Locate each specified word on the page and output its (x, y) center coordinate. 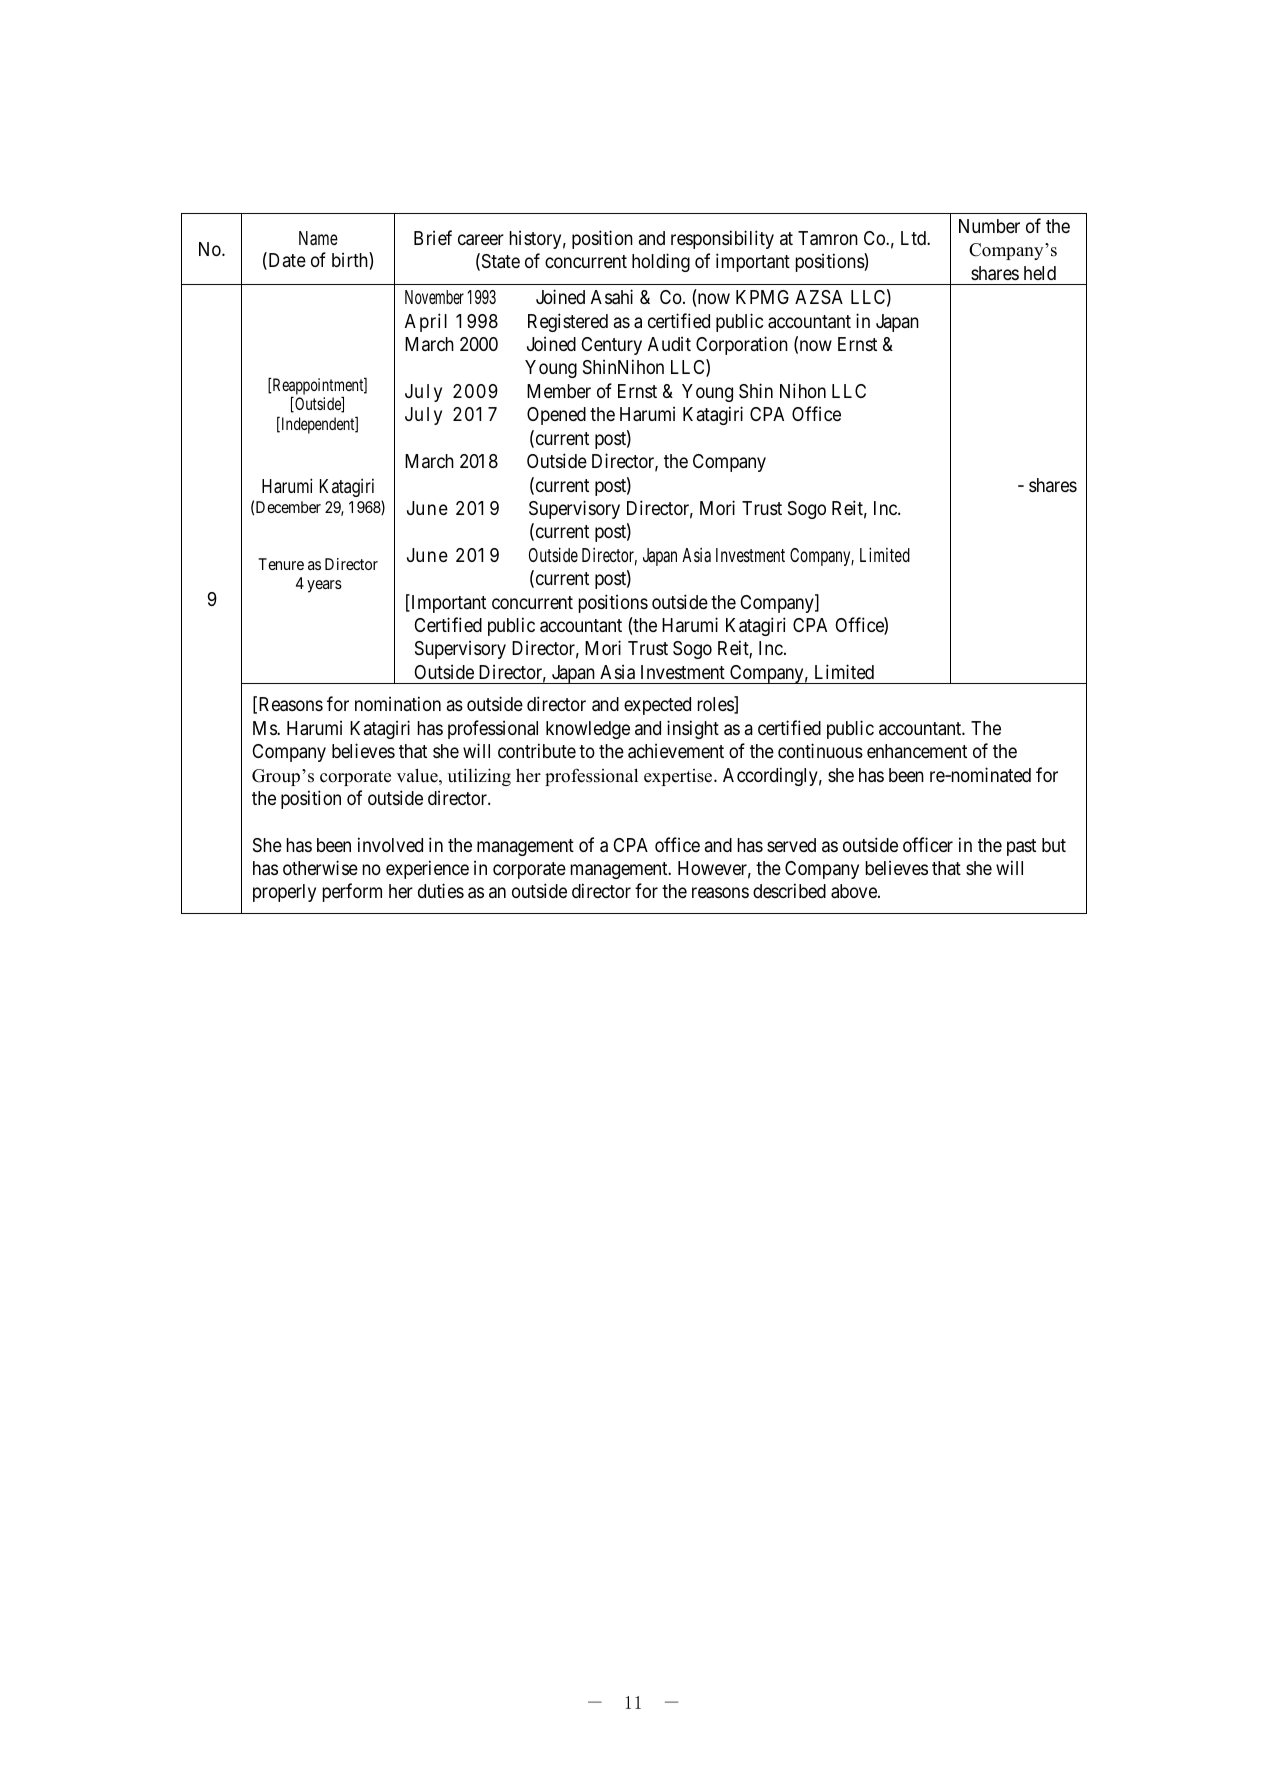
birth (351, 261)
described (789, 890)
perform (352, 892)
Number (989, 226)
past (1021, 847)
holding (661, 262)
